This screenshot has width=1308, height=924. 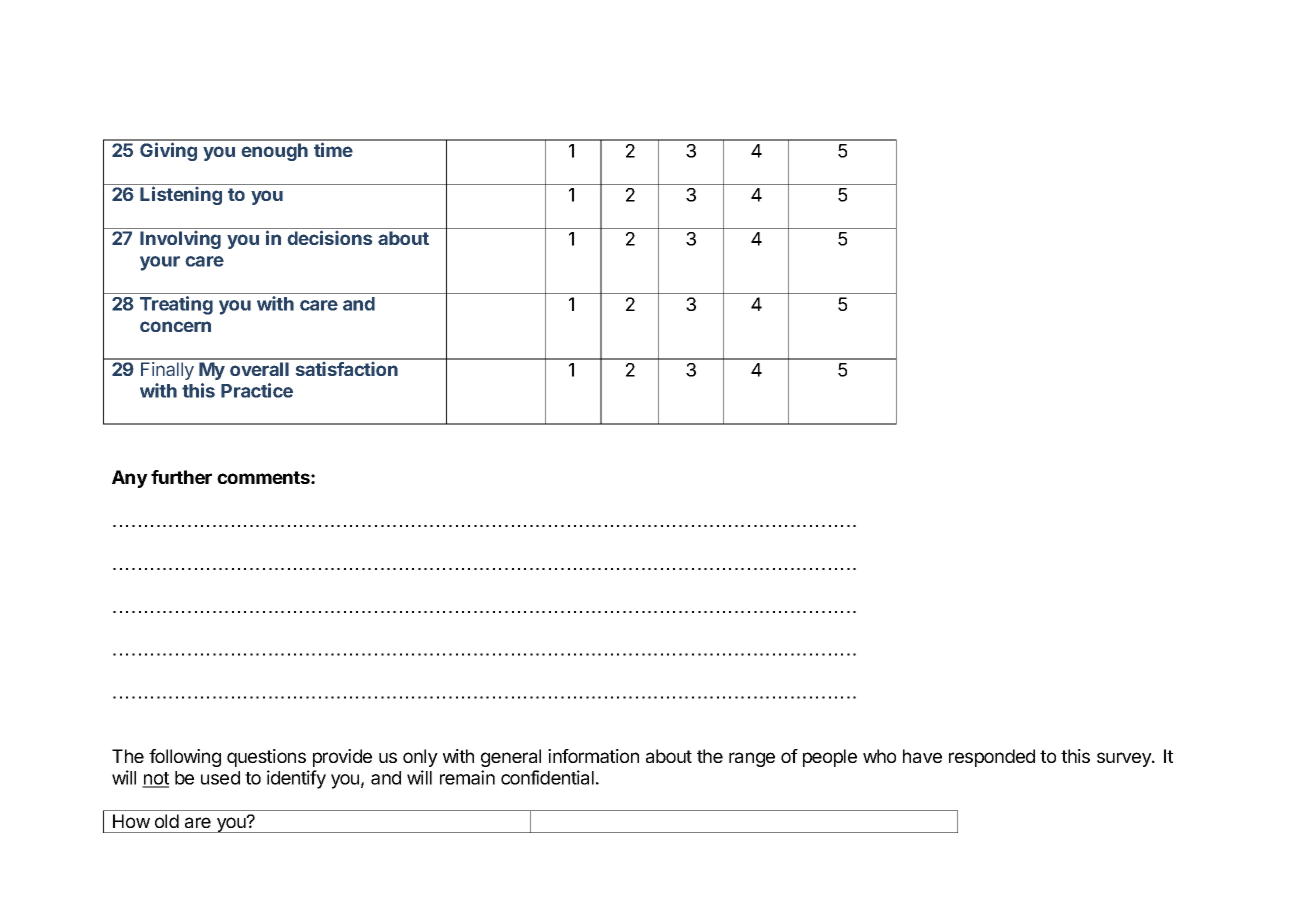 What do you see at coordinates (275, 152) in the screenshot?
I see `enough` at bounding box center [275, 152].
